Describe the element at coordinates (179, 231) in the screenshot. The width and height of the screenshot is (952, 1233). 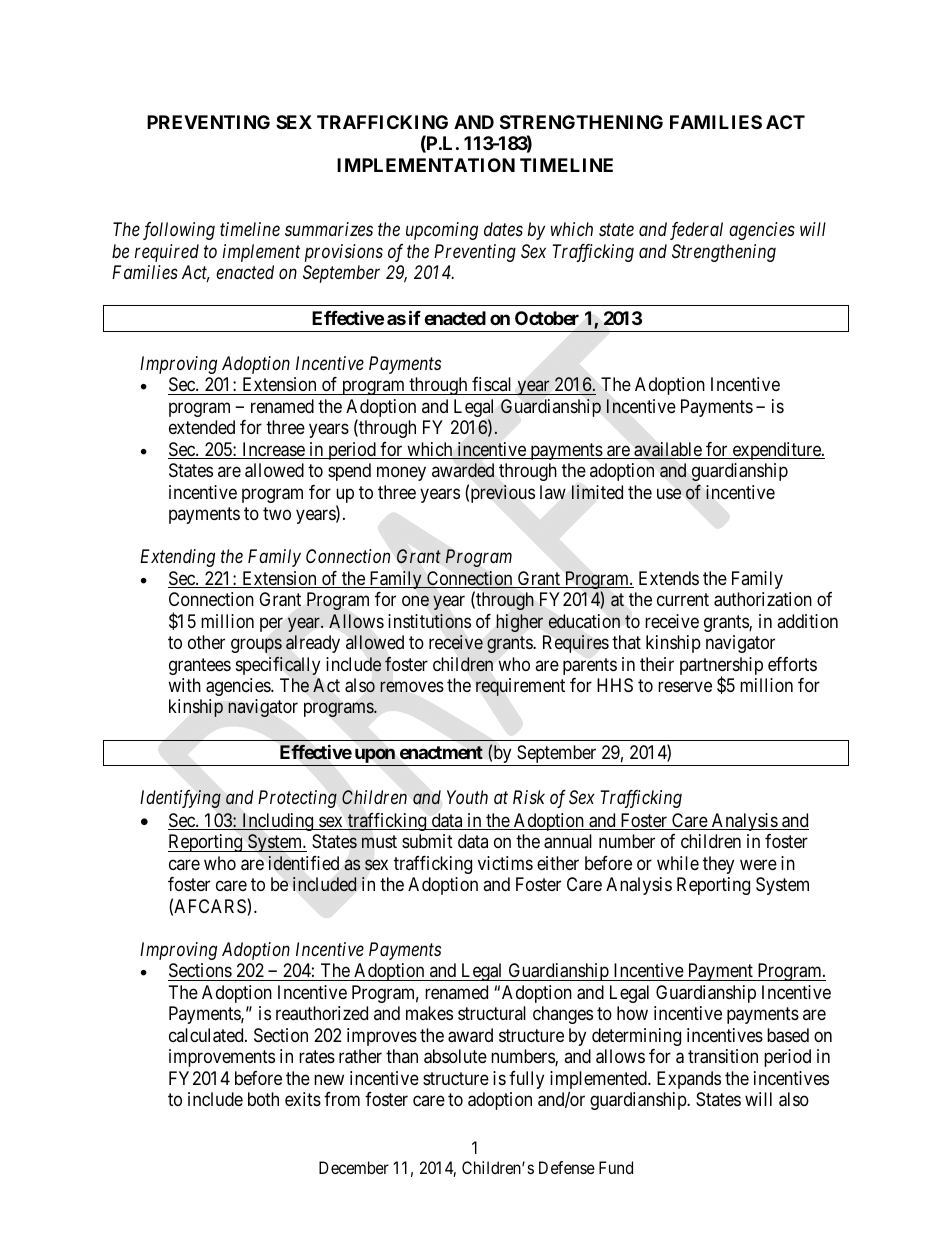
I see `following` at that location.
